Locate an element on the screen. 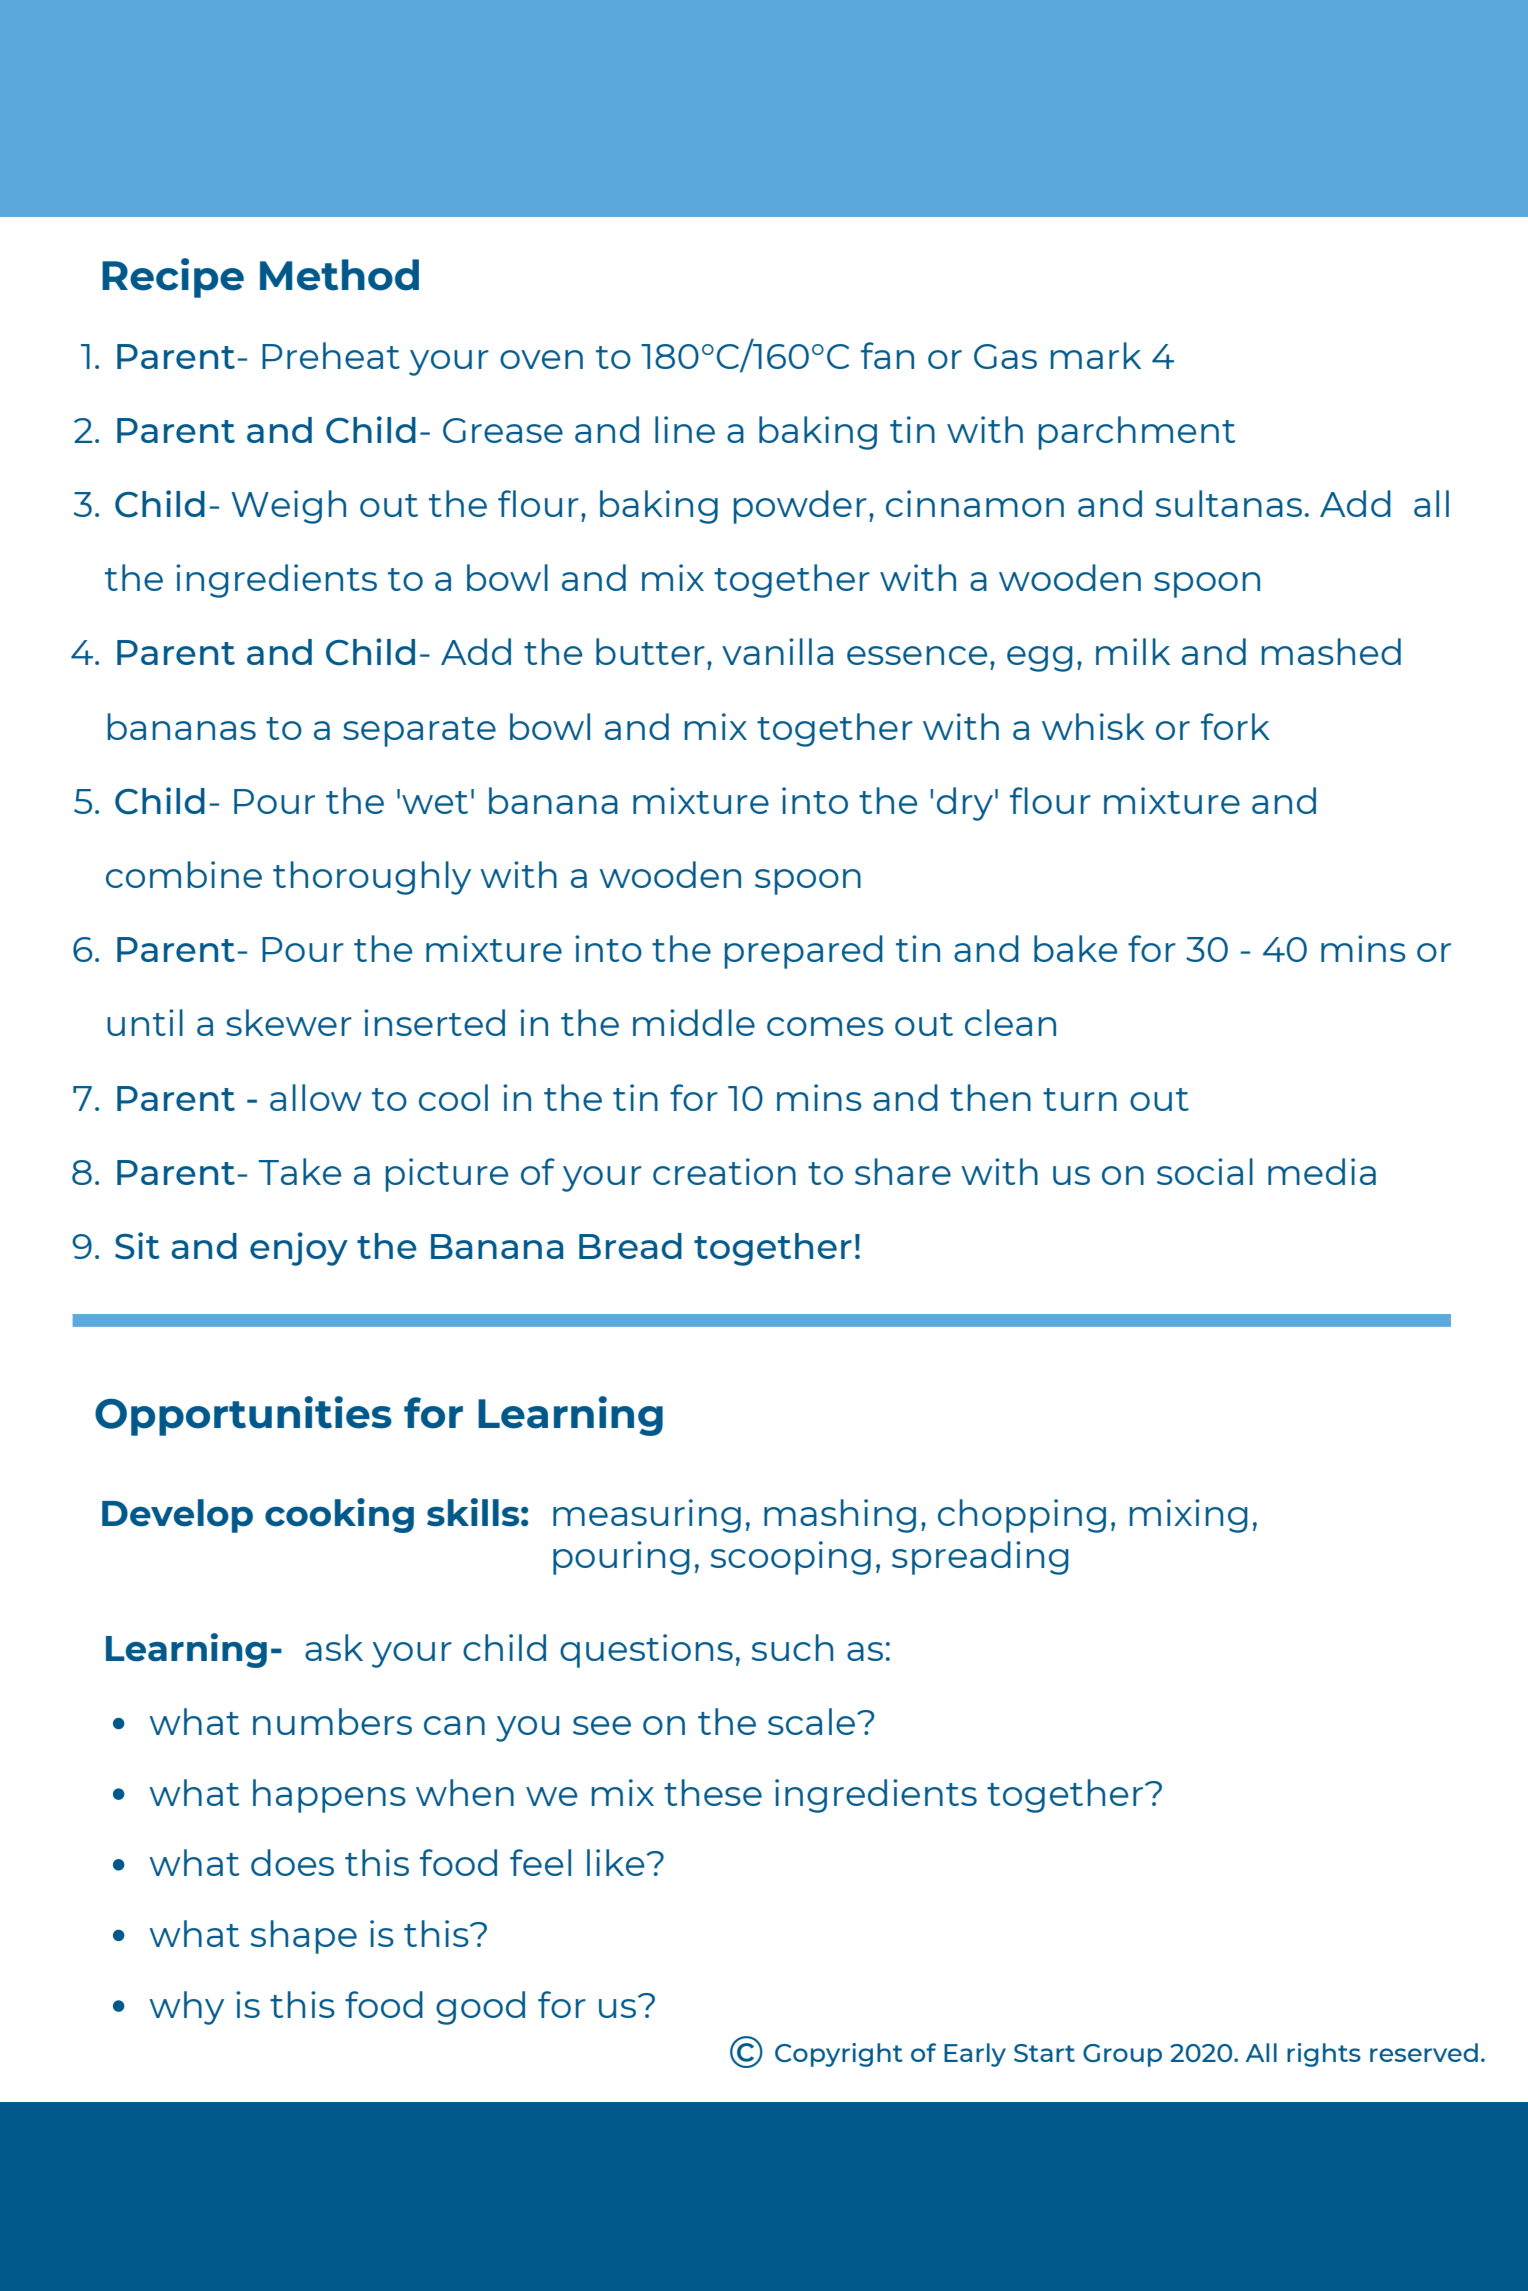  mark is located at coordinates (1096, 355).
